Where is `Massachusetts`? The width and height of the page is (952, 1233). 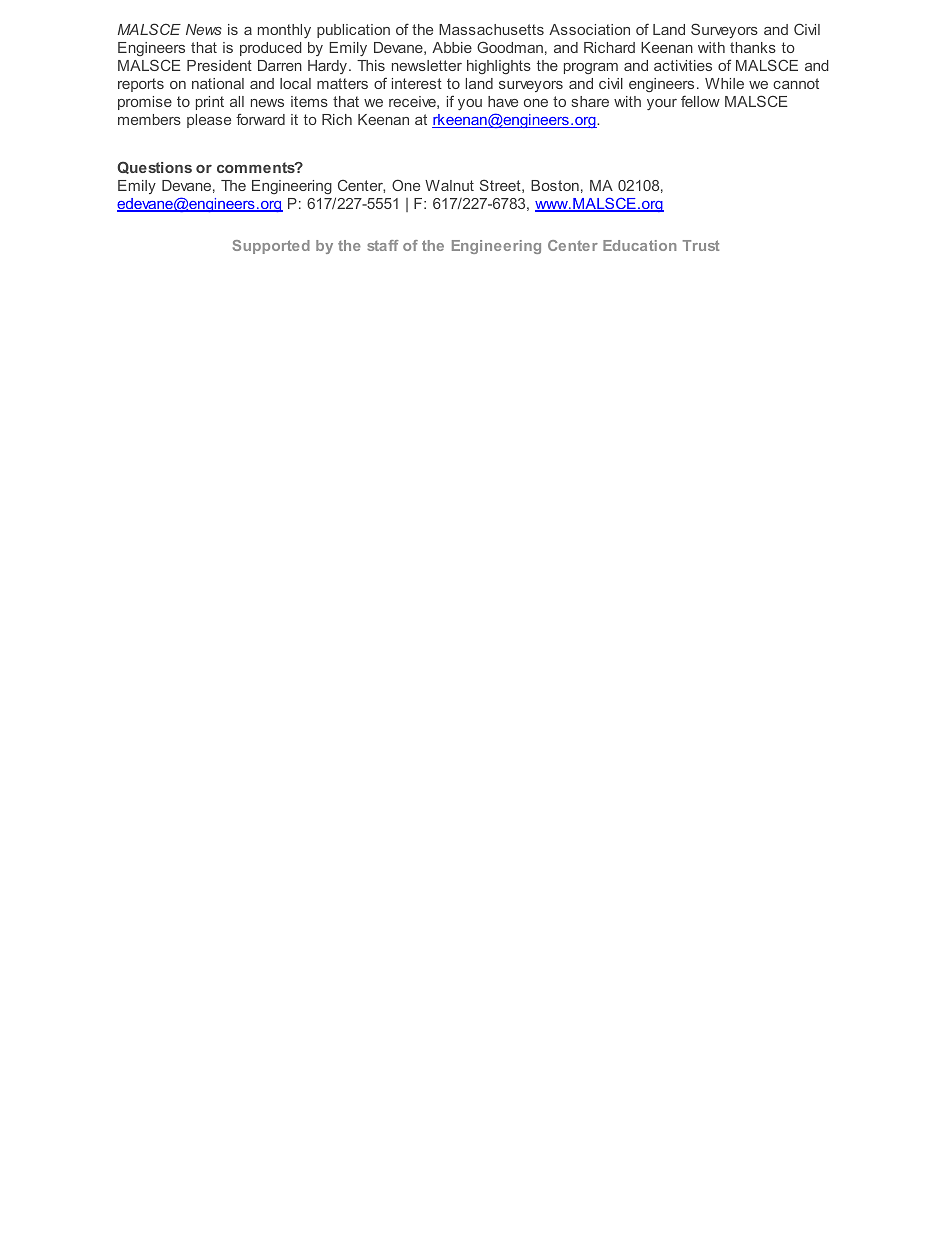
Massachusetts is located at coordinates (491, 29).
